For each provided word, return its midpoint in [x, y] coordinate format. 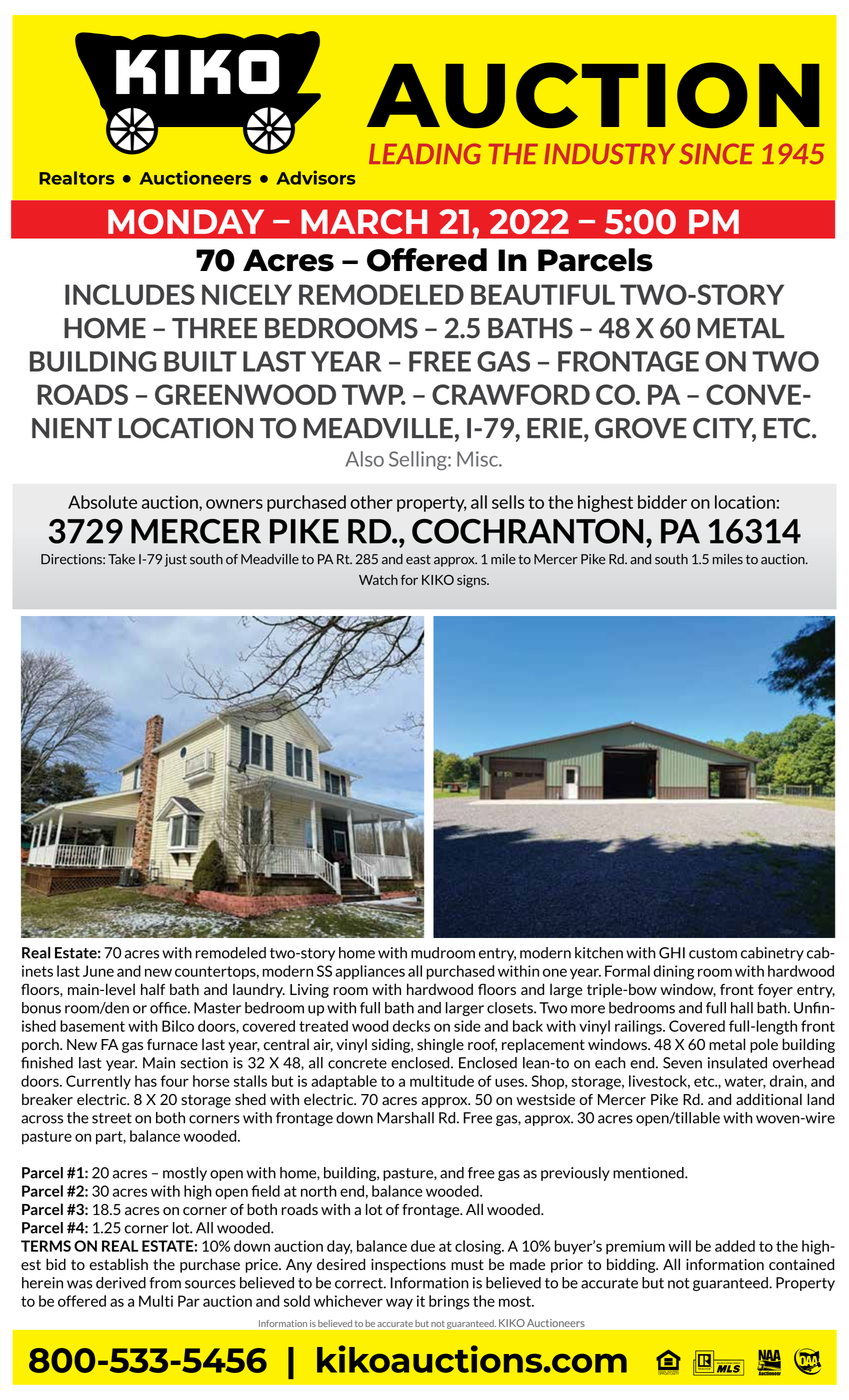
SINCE [717, 154]
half [153, 989]
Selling [419, 460]
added [735, 1246]
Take [121, 559]
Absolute [102, 502]
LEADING [425, 154]
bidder [662, 502]
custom [713, 953]
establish [118, 1264]
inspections [408, 1266]
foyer [775, 991]
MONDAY [186, 221]
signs [472, 581]
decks [411, 1026]
